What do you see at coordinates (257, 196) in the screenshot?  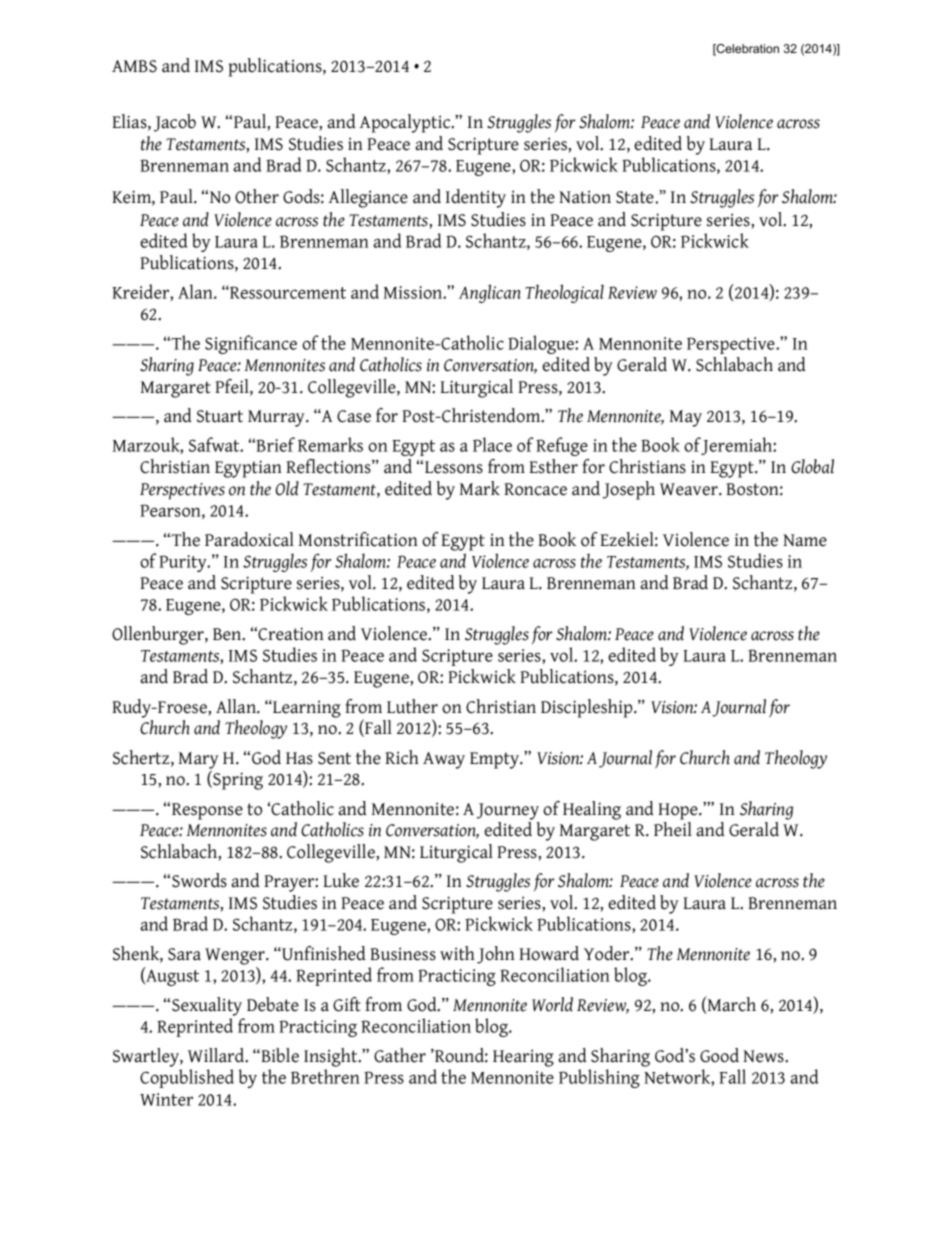 I see `Other` at bounding box center [257, 196].
